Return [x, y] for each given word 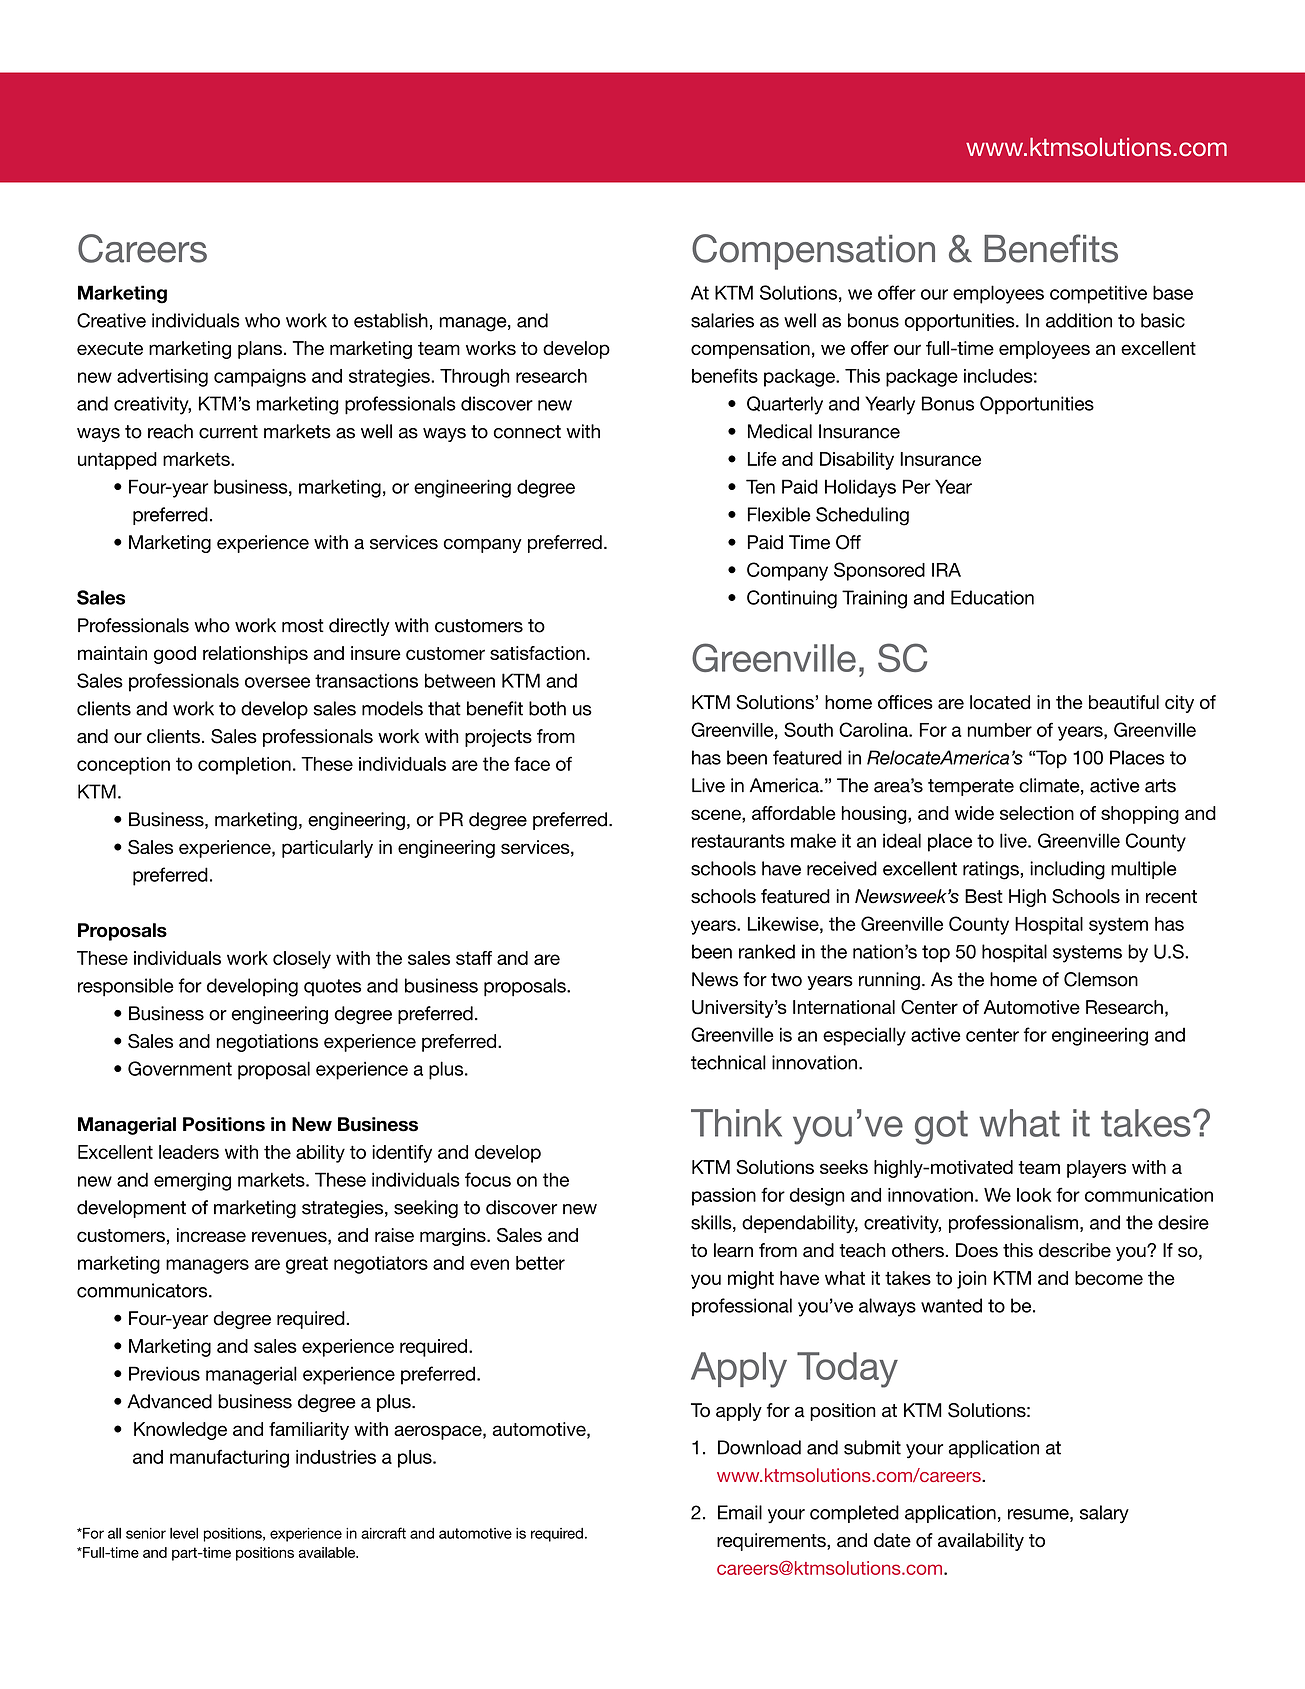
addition [1079, 320]
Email [740, 1512]
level [184, 1533]
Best [984, 896]
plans [261, 350]
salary [1104, 1514]
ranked [767, 951]
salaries [722, 320]
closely [302, 960]
